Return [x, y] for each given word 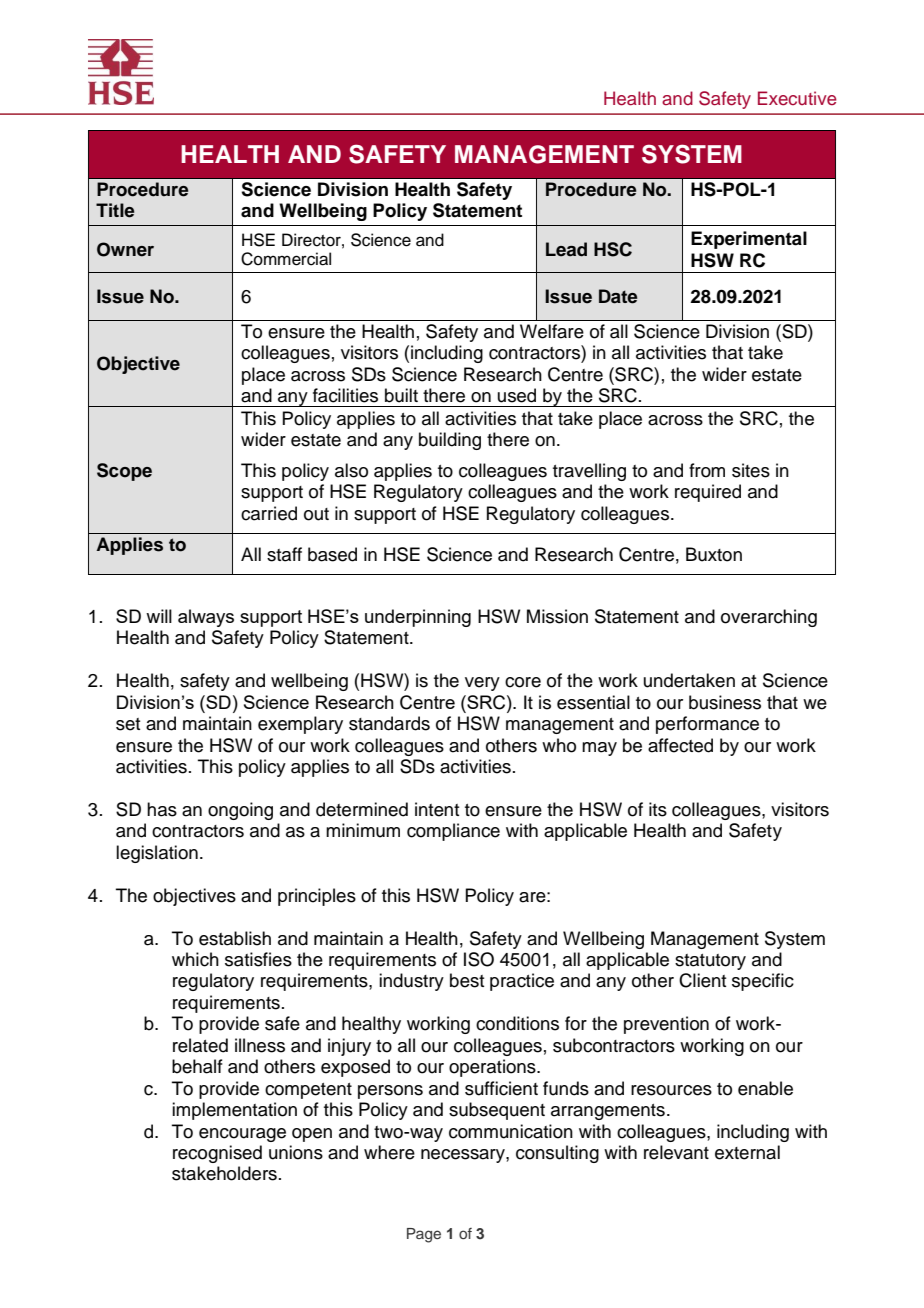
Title [115, 210]
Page [424, 1235]
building [450, 441]
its [658, 809]
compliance [453, 832]
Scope [124, 472]
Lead [566, 249]
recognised [217, 1154]
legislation [157, 854]
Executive [797, 98]
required [708, 493]
